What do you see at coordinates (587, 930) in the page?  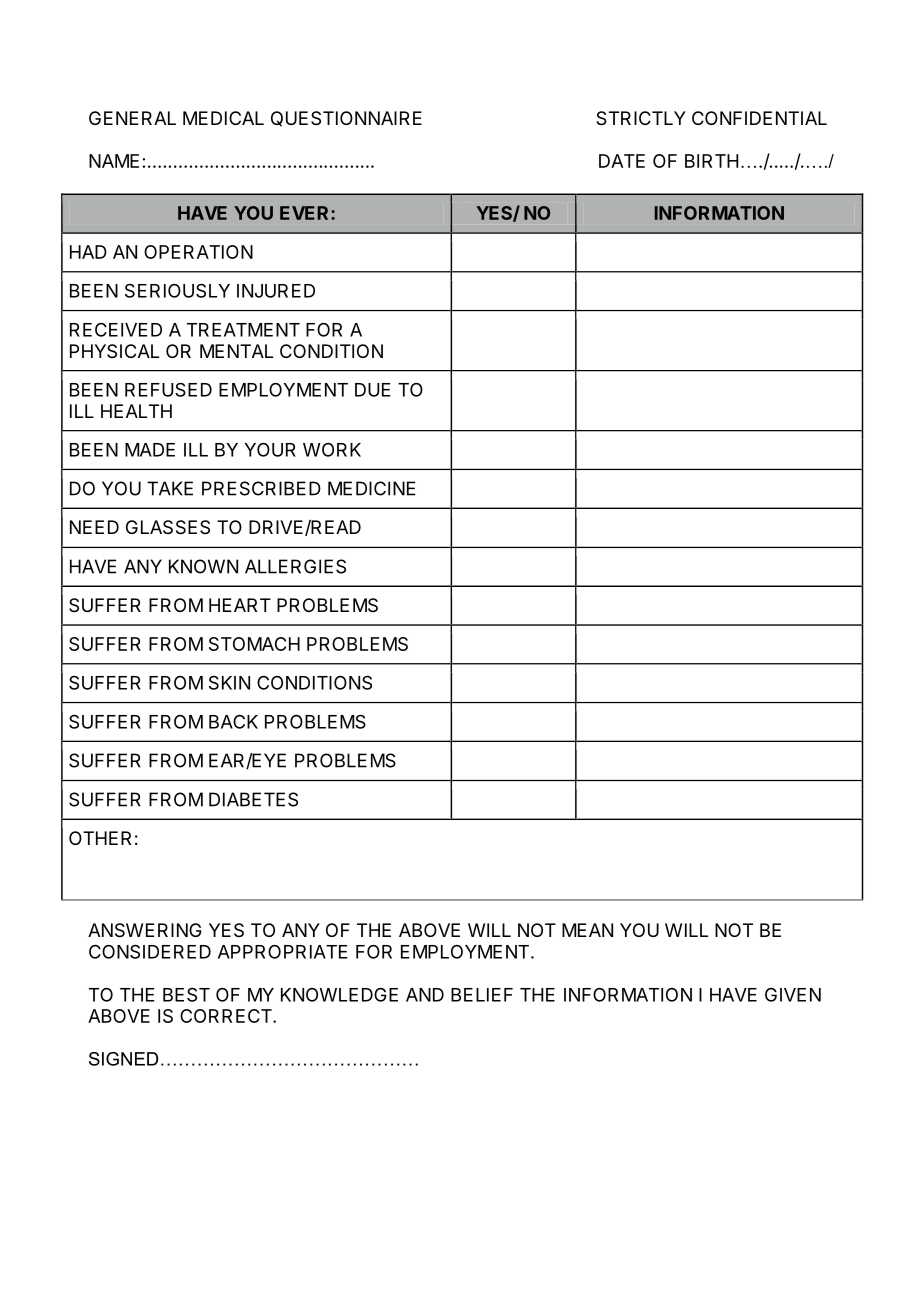 I see `MEAN` at bounding box center [587, 930].
